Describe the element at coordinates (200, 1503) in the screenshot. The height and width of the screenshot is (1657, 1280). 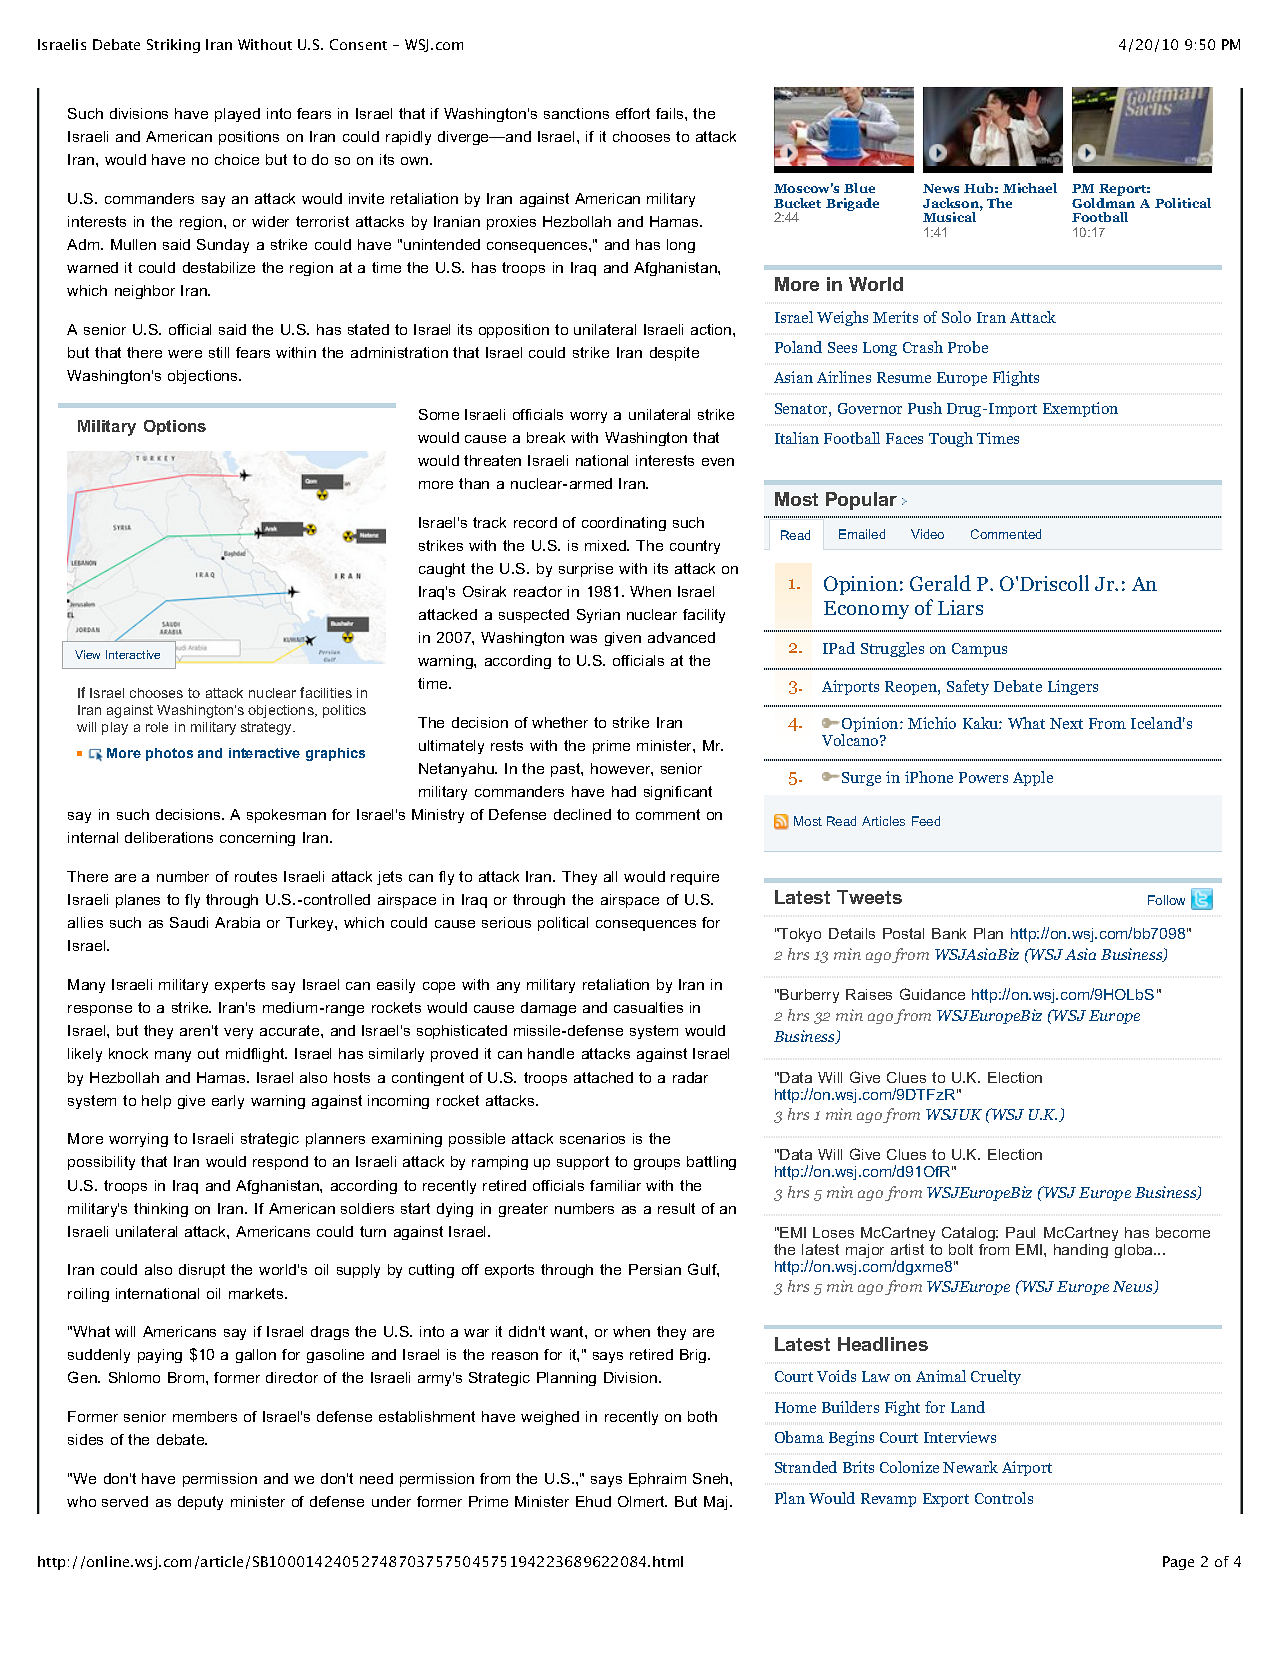
I see `deputy` at that location.
